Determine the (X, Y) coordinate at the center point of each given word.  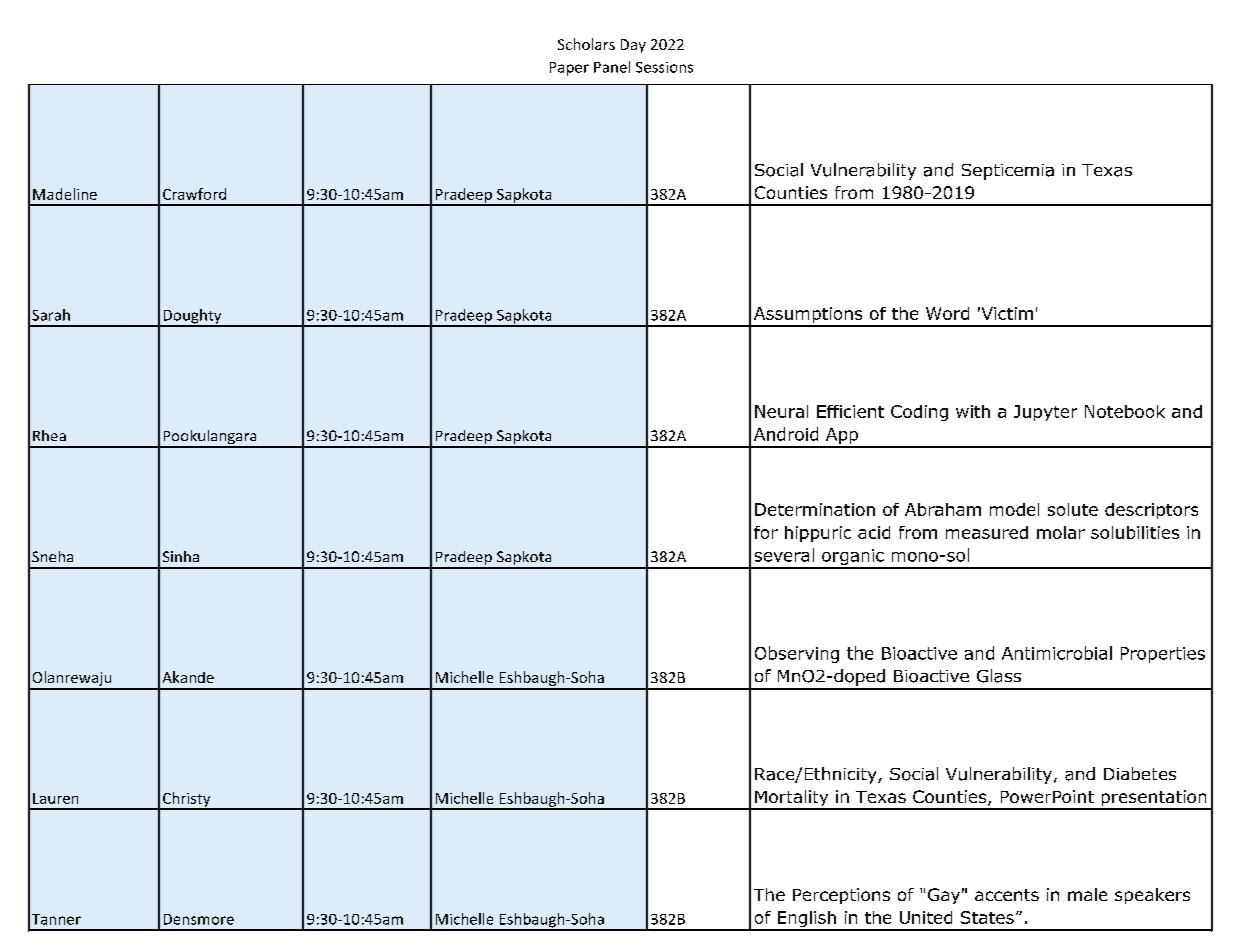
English (806, 920)
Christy (186, 800)
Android (786, 434)
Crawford (194, 194)
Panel (612, 67)
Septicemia (1008, 172)
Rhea (49, 435)
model (1014, 509)
